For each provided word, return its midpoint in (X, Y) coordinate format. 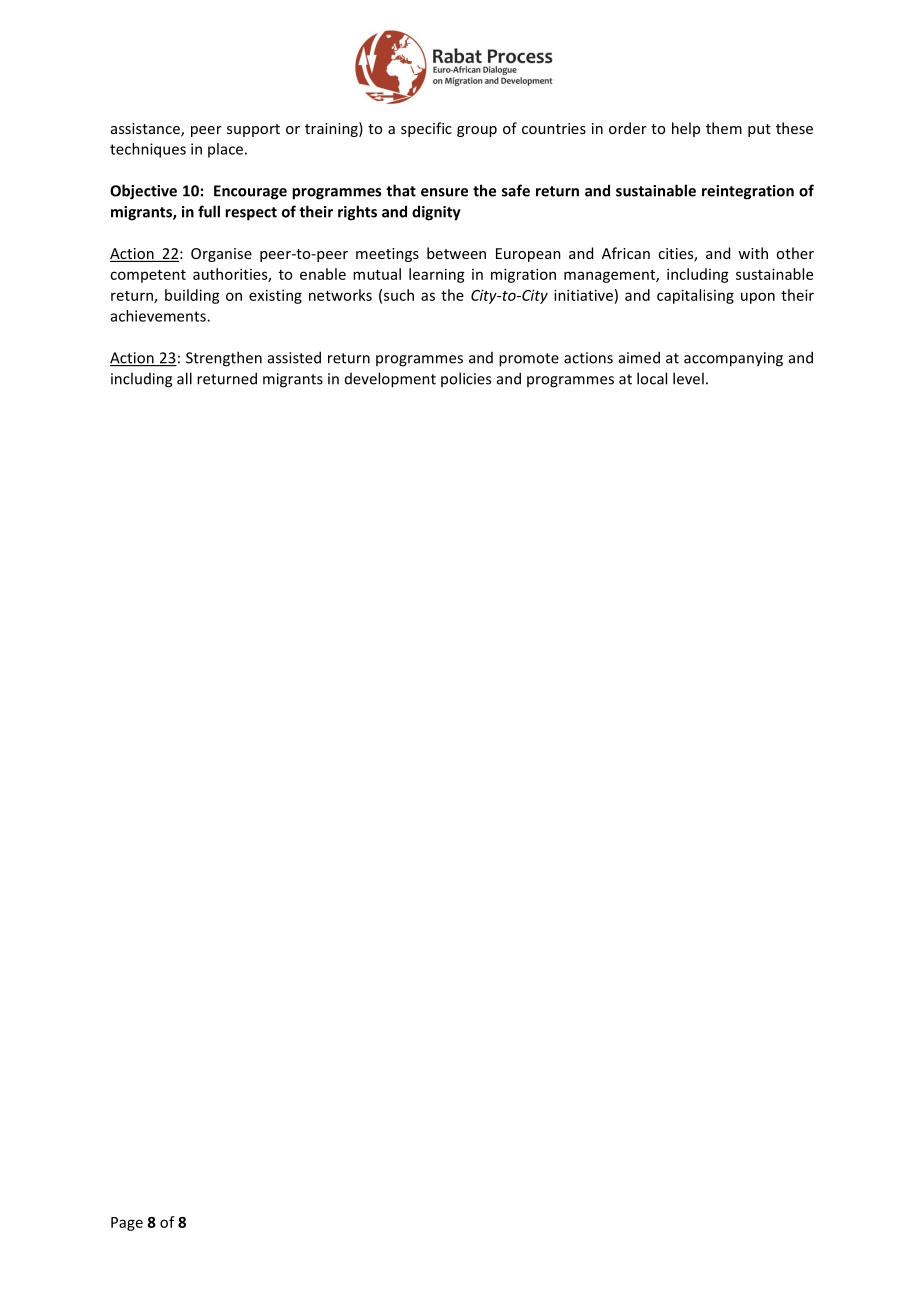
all (184, 378)
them (724, 128)
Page (127, 1224)
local (652, 378)
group (477, 131)
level (688, 378)
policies (466, 379)
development (390, 380)
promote (529, 360)
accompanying (733, 359)
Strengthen (224, 359)
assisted (294, 357)
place (225, 150)
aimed (639, 357)
